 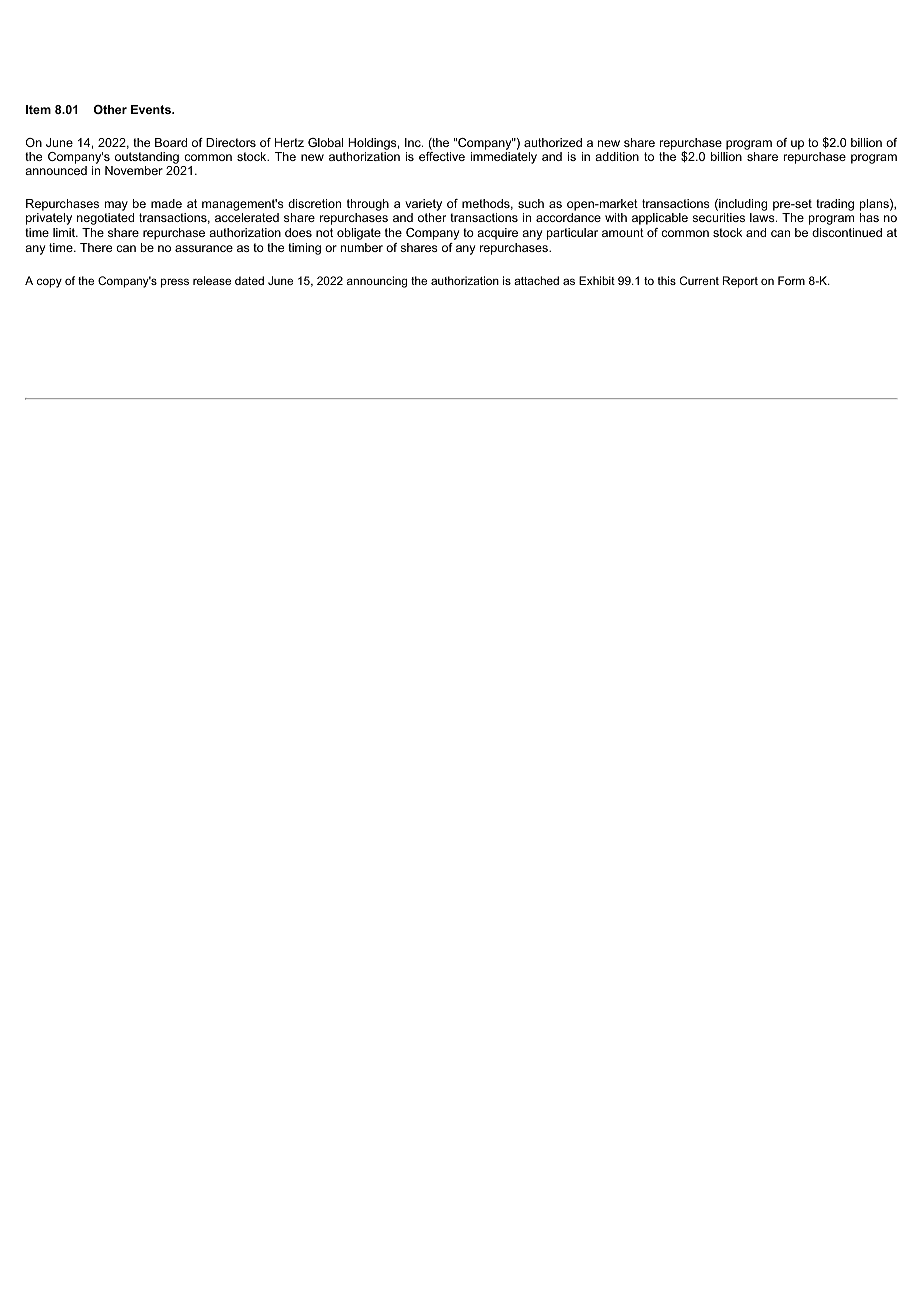 What do you see at coordinates (497, 234) in the screenshot?
I see `acquire` at bounding box center [497, 234].
